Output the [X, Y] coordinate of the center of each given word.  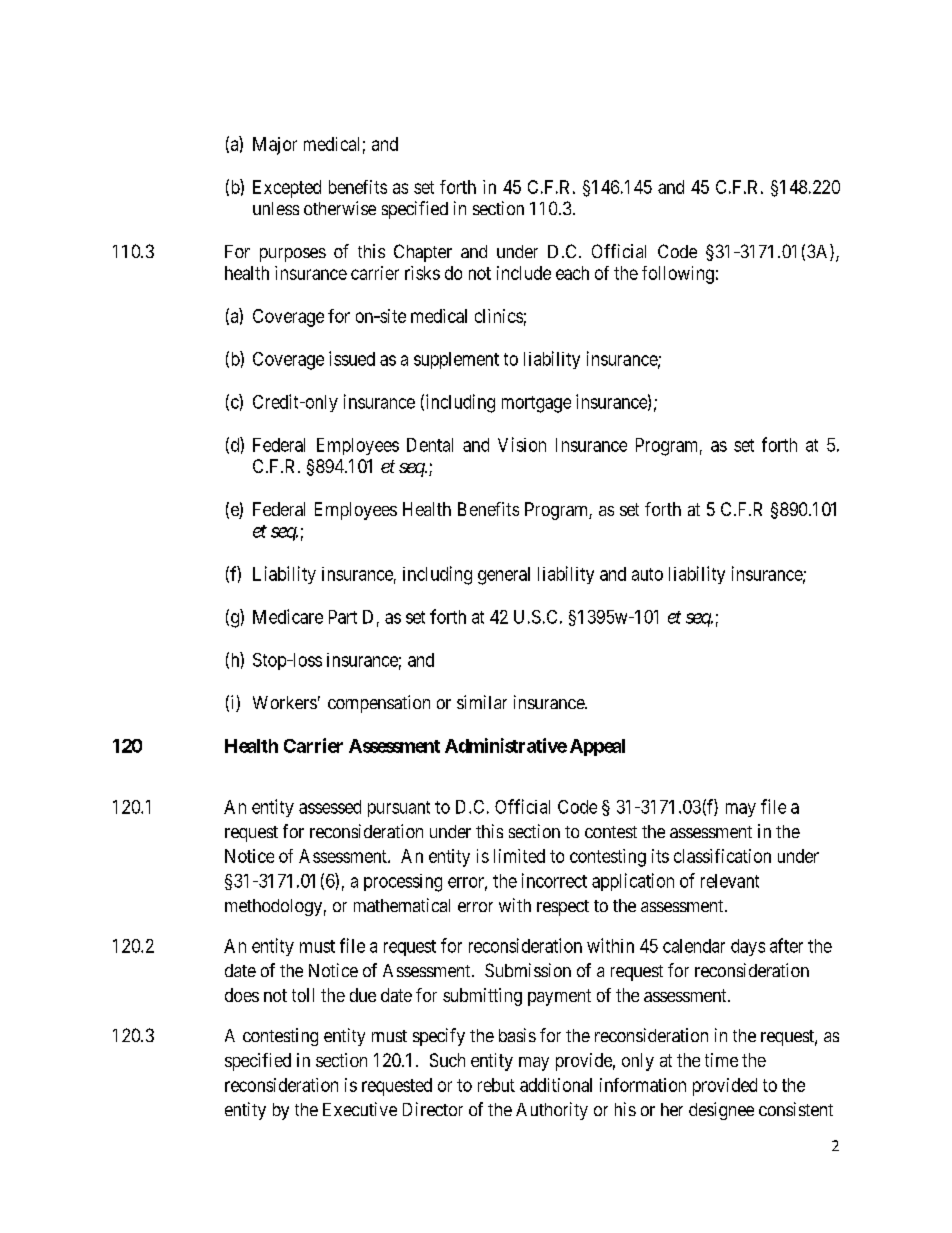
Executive [360, 1109]
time [721, 1060]
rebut [496, 1085]
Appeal [597, 747]
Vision [522, 444]
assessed [330, 807]
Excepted [287, 189]
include [524, 273]
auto [647, 574]
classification [722, 856]
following [678, 275]
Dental [430, 445]
